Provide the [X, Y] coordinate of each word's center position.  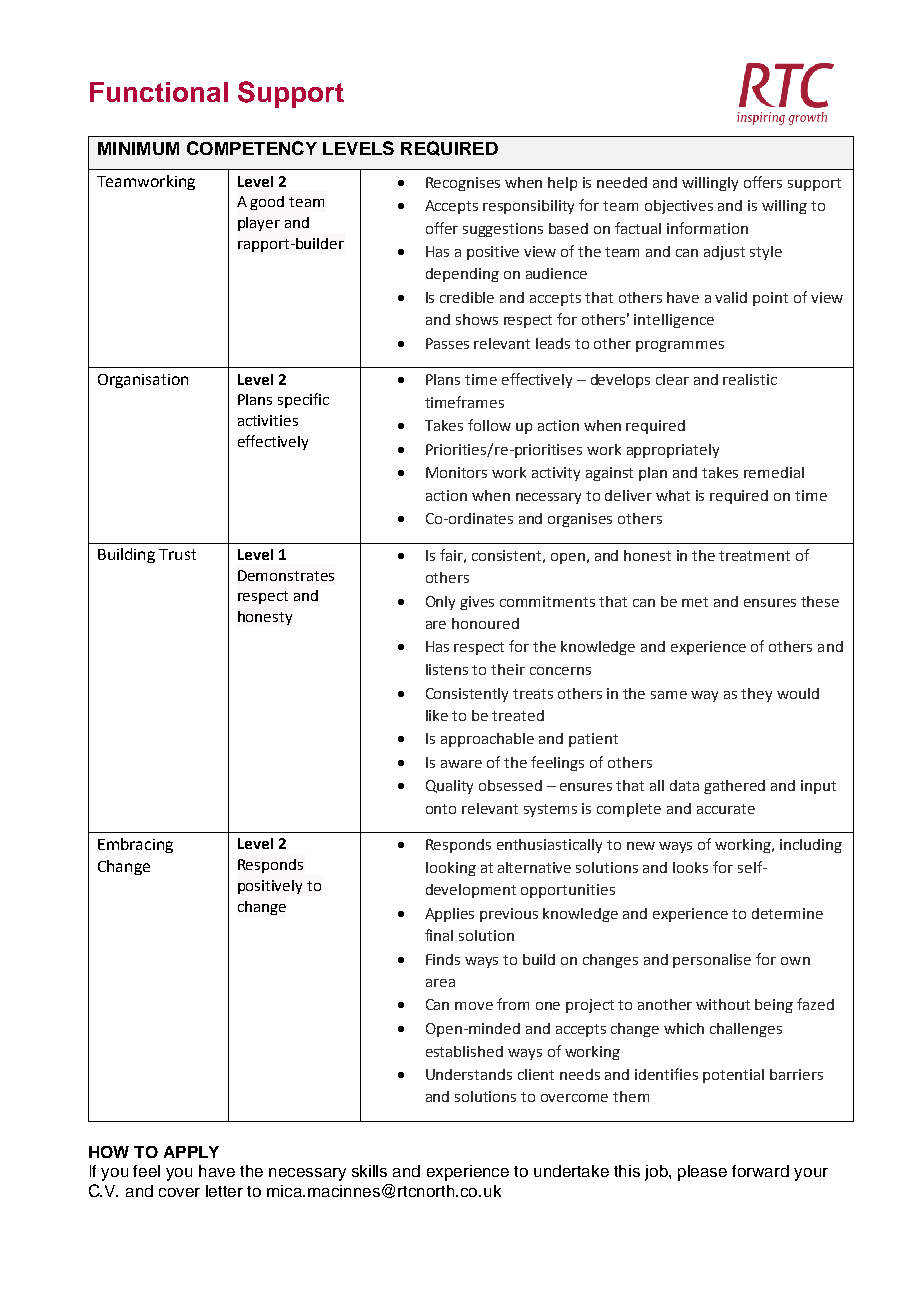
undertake [571, 1171]
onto [441, 809]
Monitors [456, 472]
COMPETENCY [252, 148]
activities [268, 420]
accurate [726, 809]
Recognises [463, 184]
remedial [774, 472]
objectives [679, 207]
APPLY [191, 1152]
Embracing [135, 845]
